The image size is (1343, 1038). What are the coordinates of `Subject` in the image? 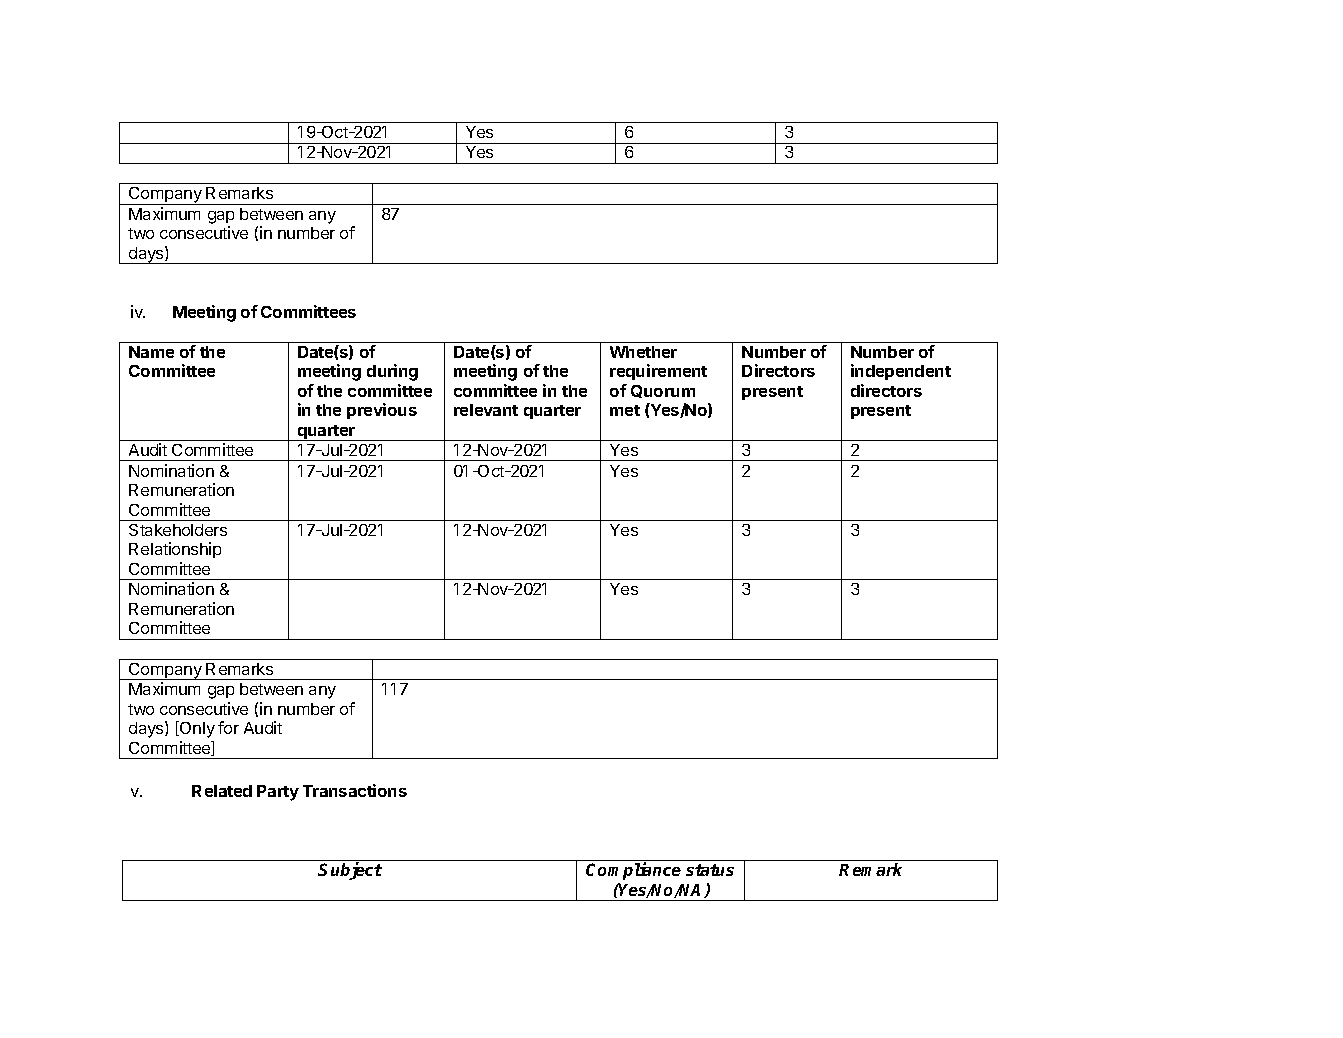 It's located at (350, 871).
